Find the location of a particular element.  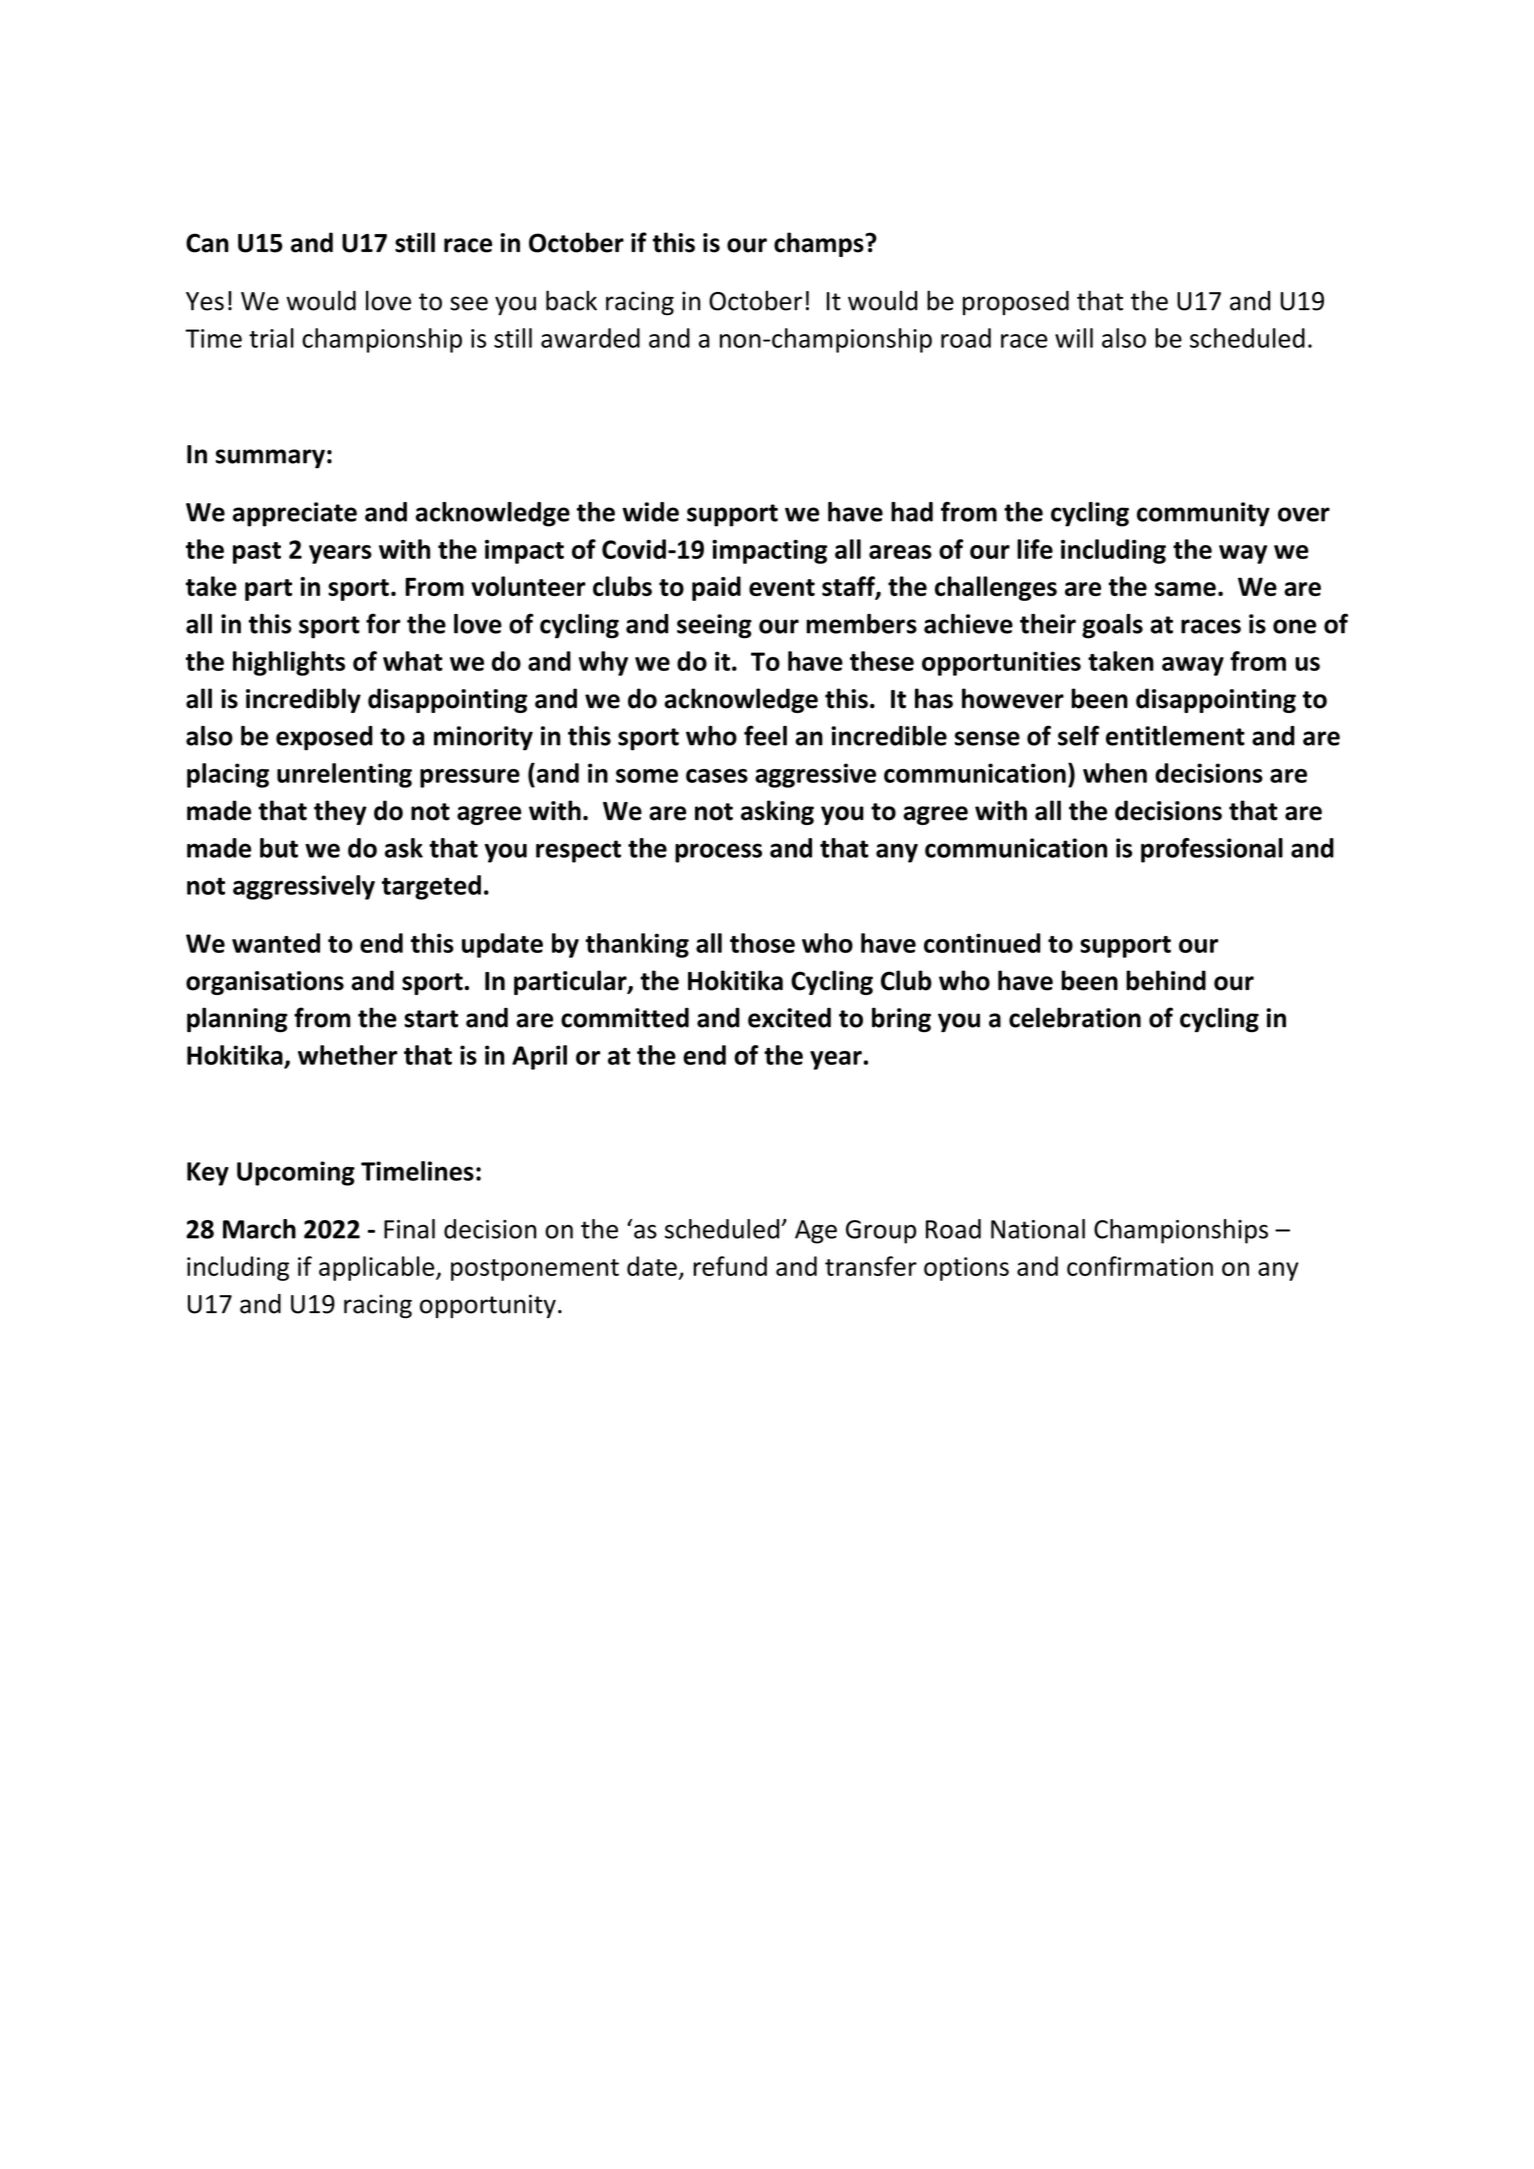

Yes is located at coordinates (205, 301).
